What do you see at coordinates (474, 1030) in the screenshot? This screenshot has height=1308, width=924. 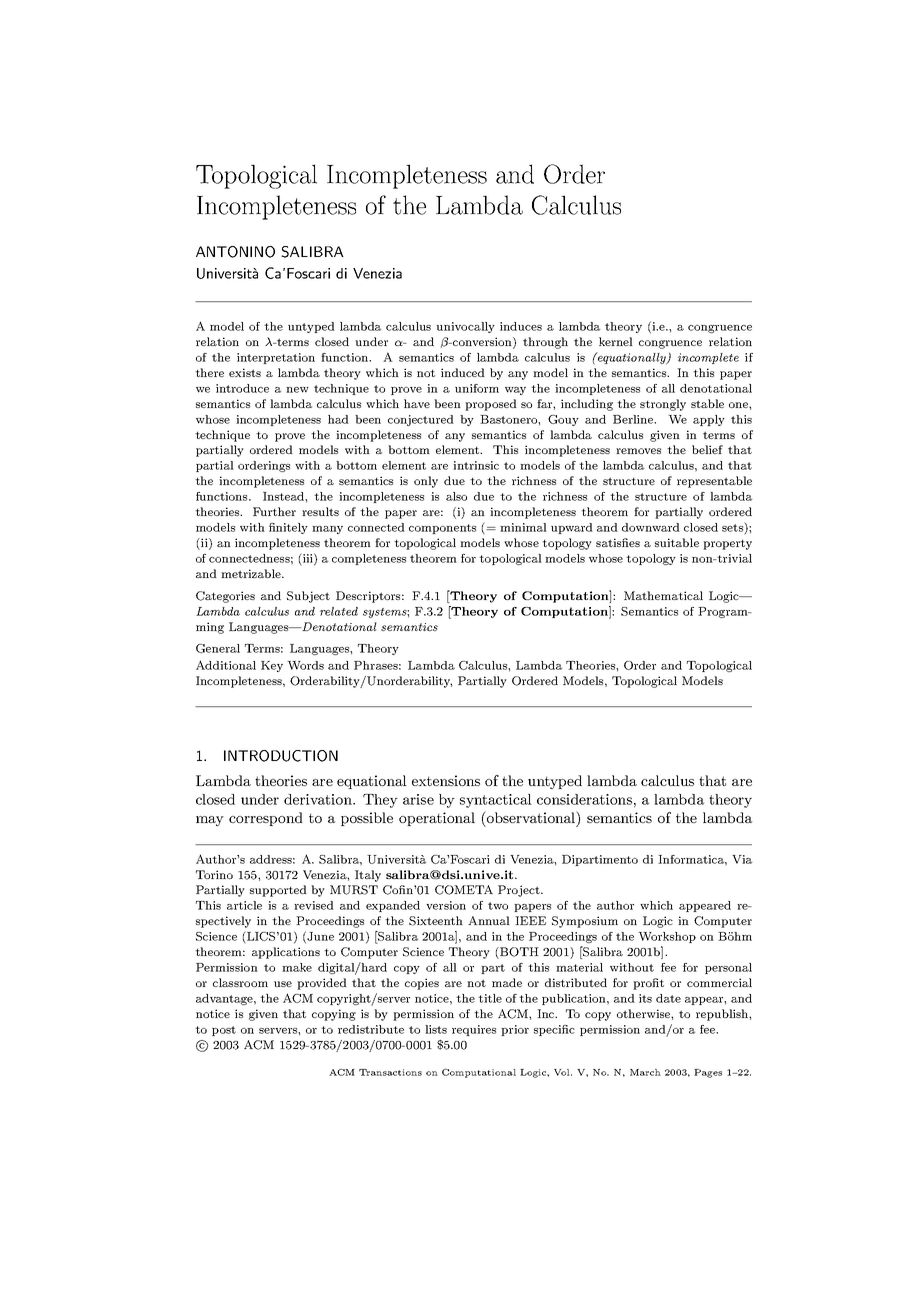 I see `requires` at bounding box center [474, 1030].
